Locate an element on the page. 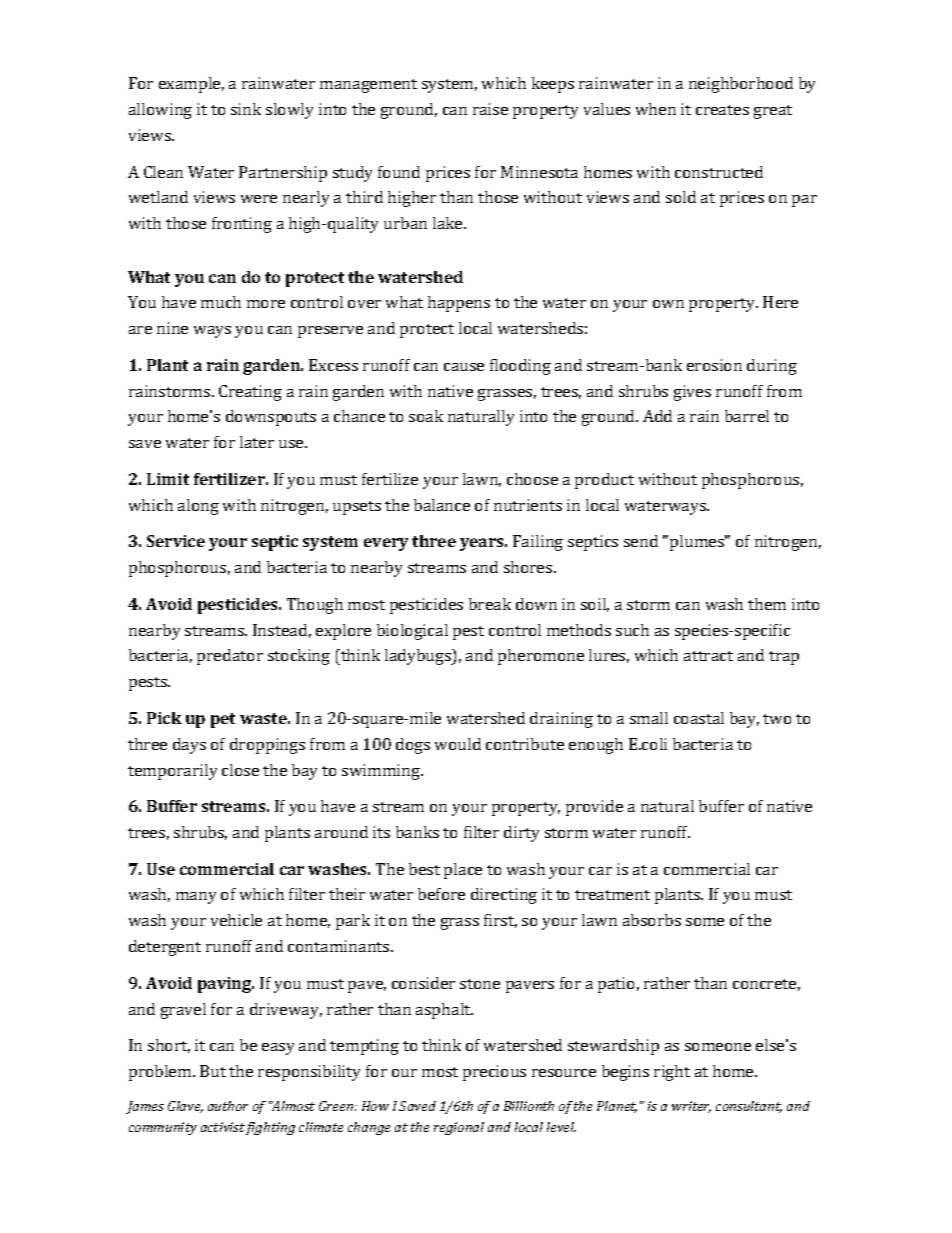  sink is located at coordinates (246, 109).
